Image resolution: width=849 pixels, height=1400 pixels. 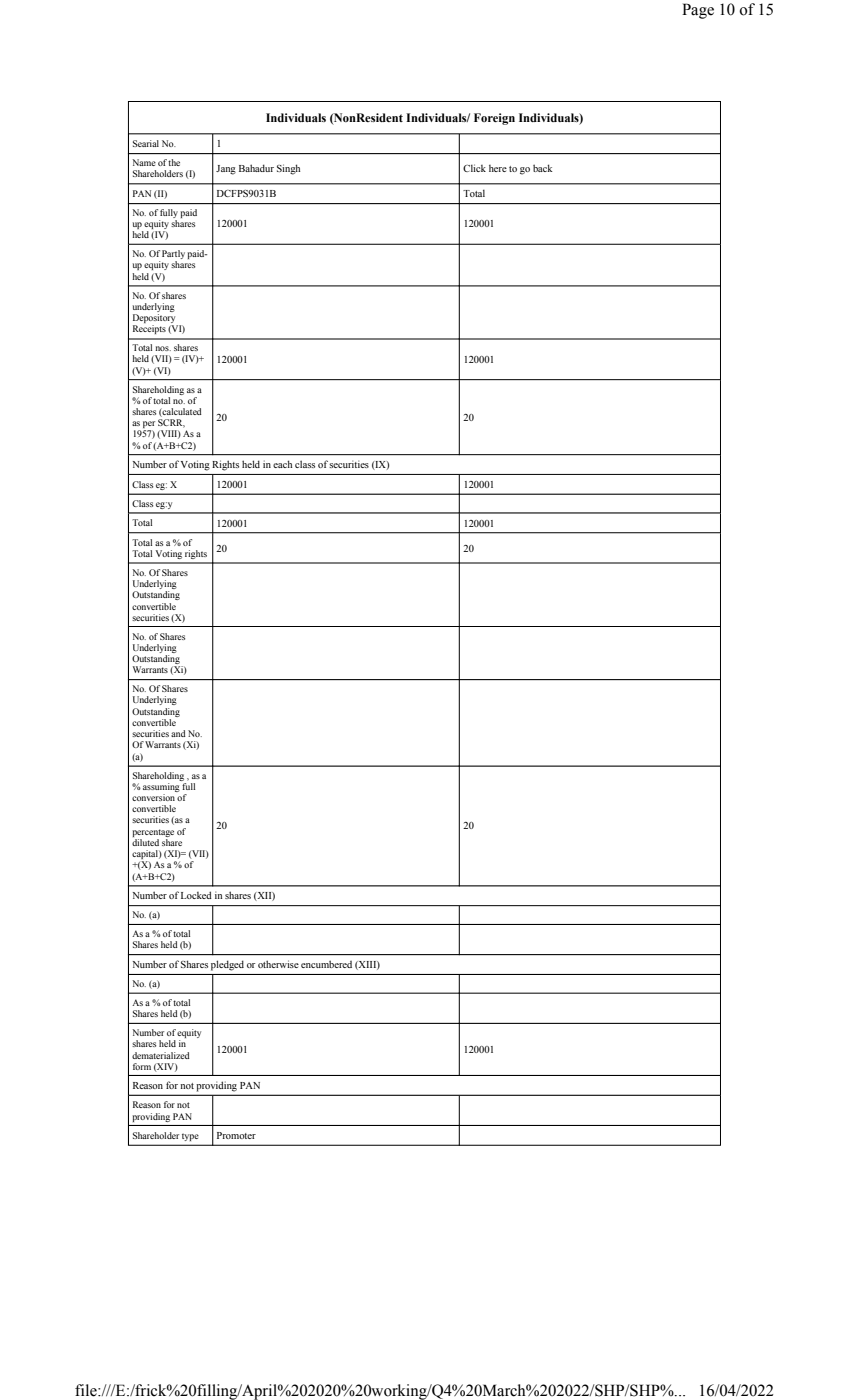 What do you see at coordinates (227, 965) in the screenshot?
I see `pledged` at bounding box center [227, 965].
